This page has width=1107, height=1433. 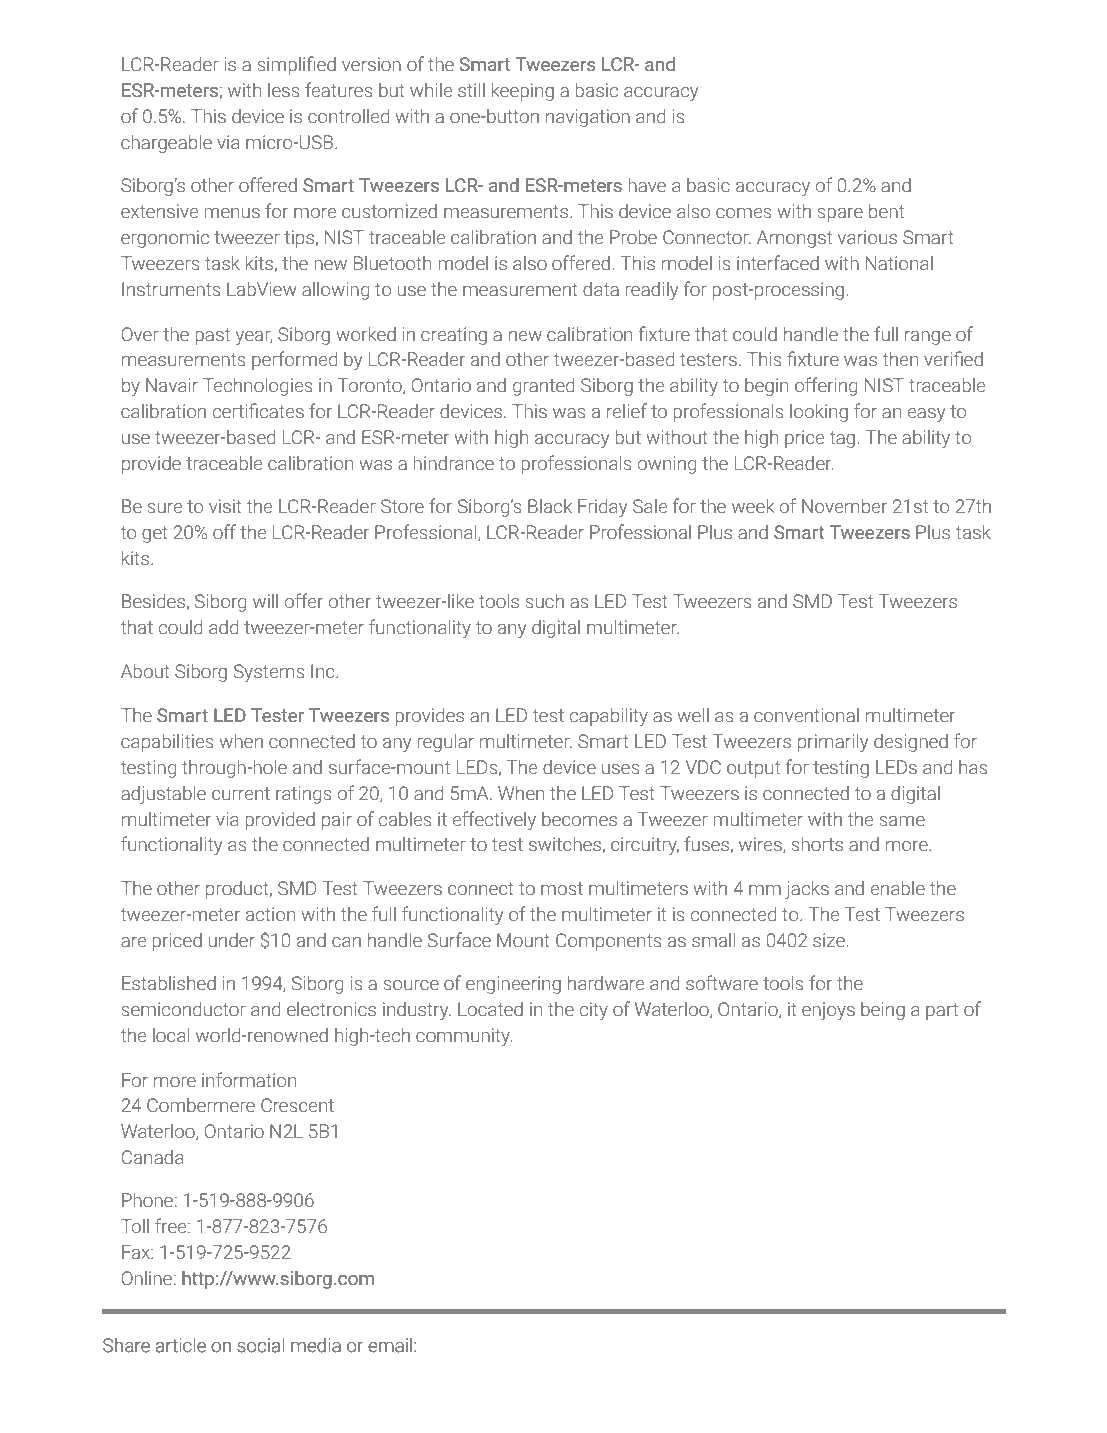 What do you see at coordinates (284, 90) in the page?
I see `less` at bounding box center [284, 90].
